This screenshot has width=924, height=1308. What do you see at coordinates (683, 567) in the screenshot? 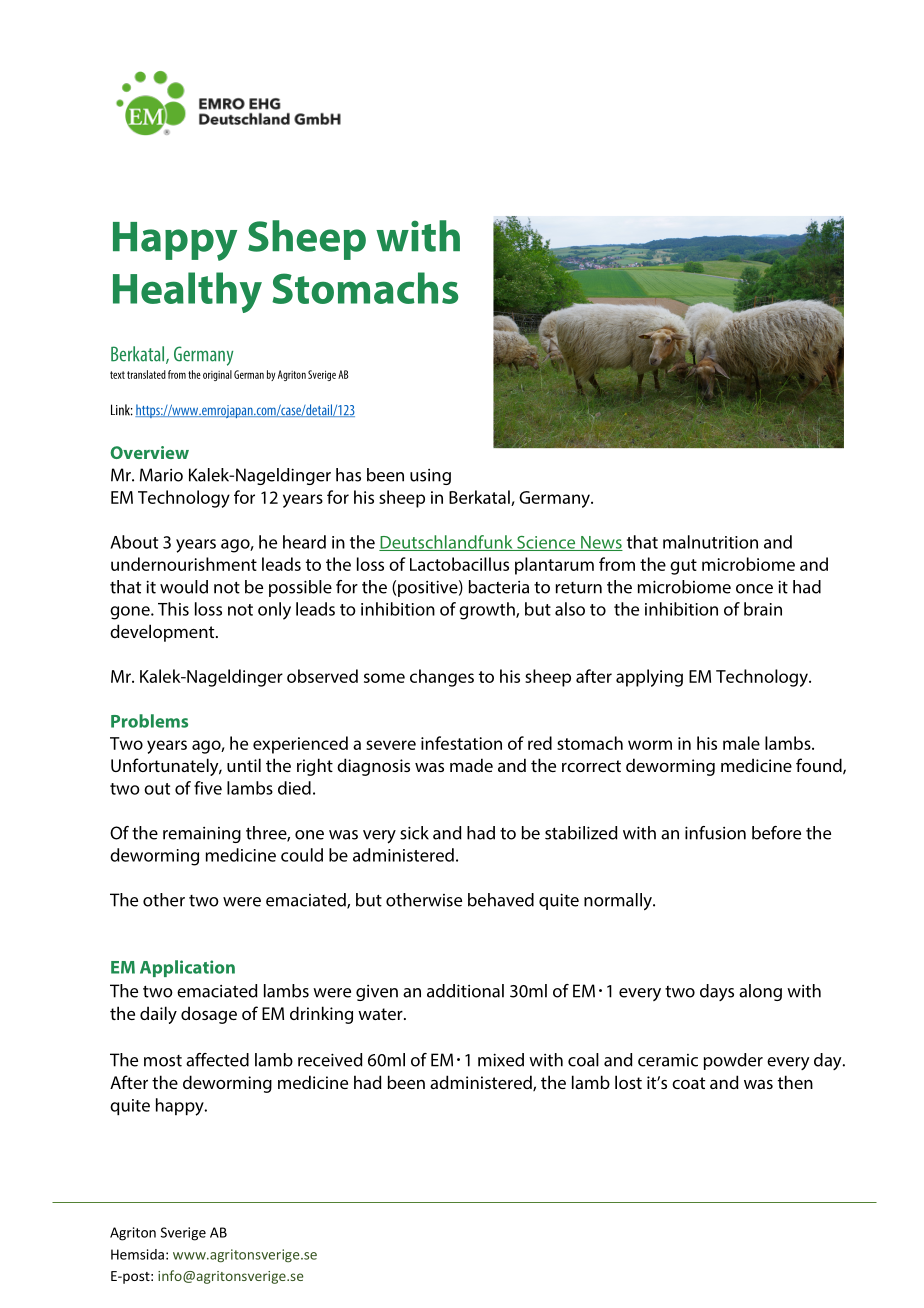
I see `gut` at bounding box center [683, 567].
